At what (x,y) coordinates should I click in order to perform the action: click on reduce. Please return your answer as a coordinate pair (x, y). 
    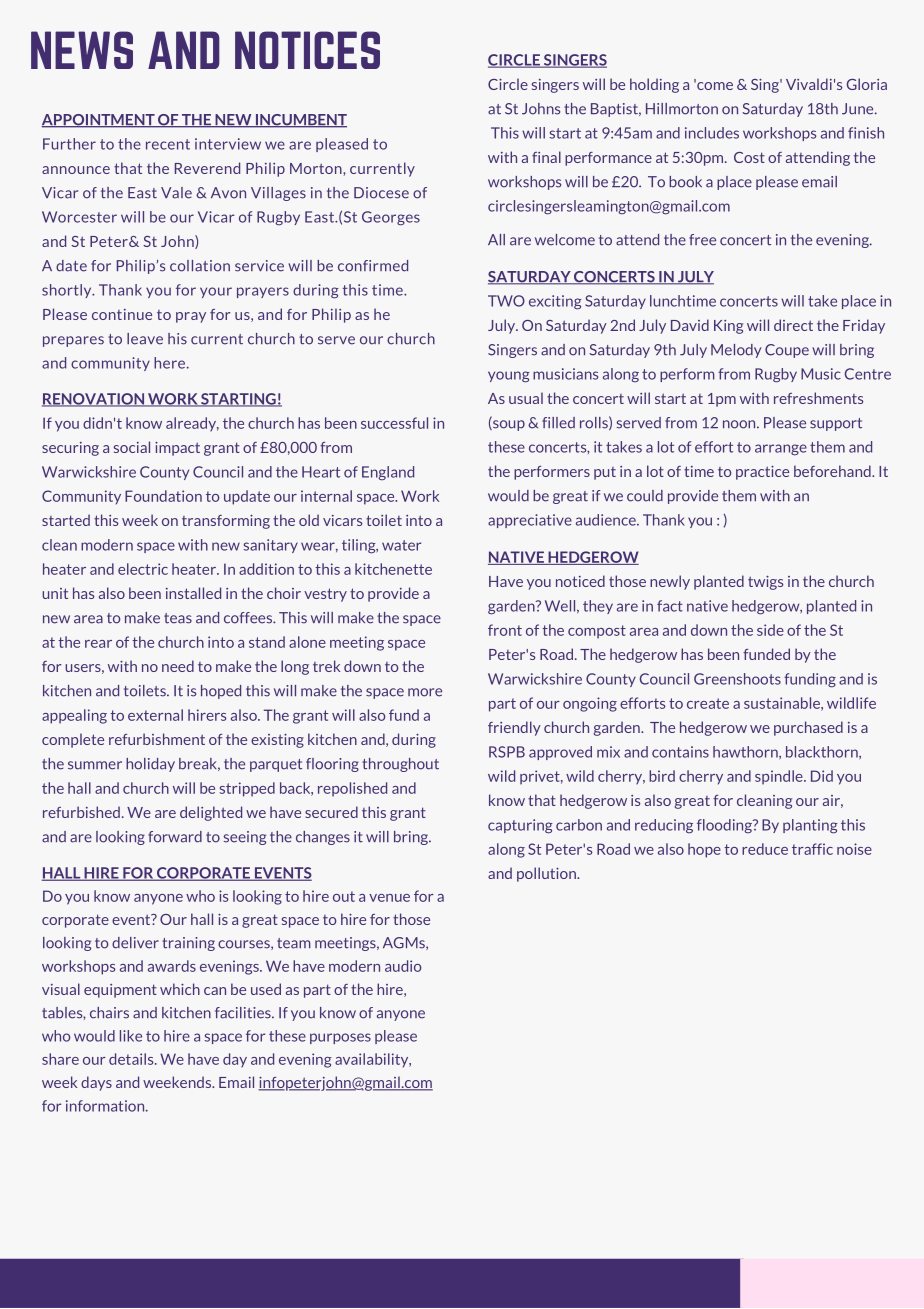
    Looking at the image, I should click on (765, 849).
